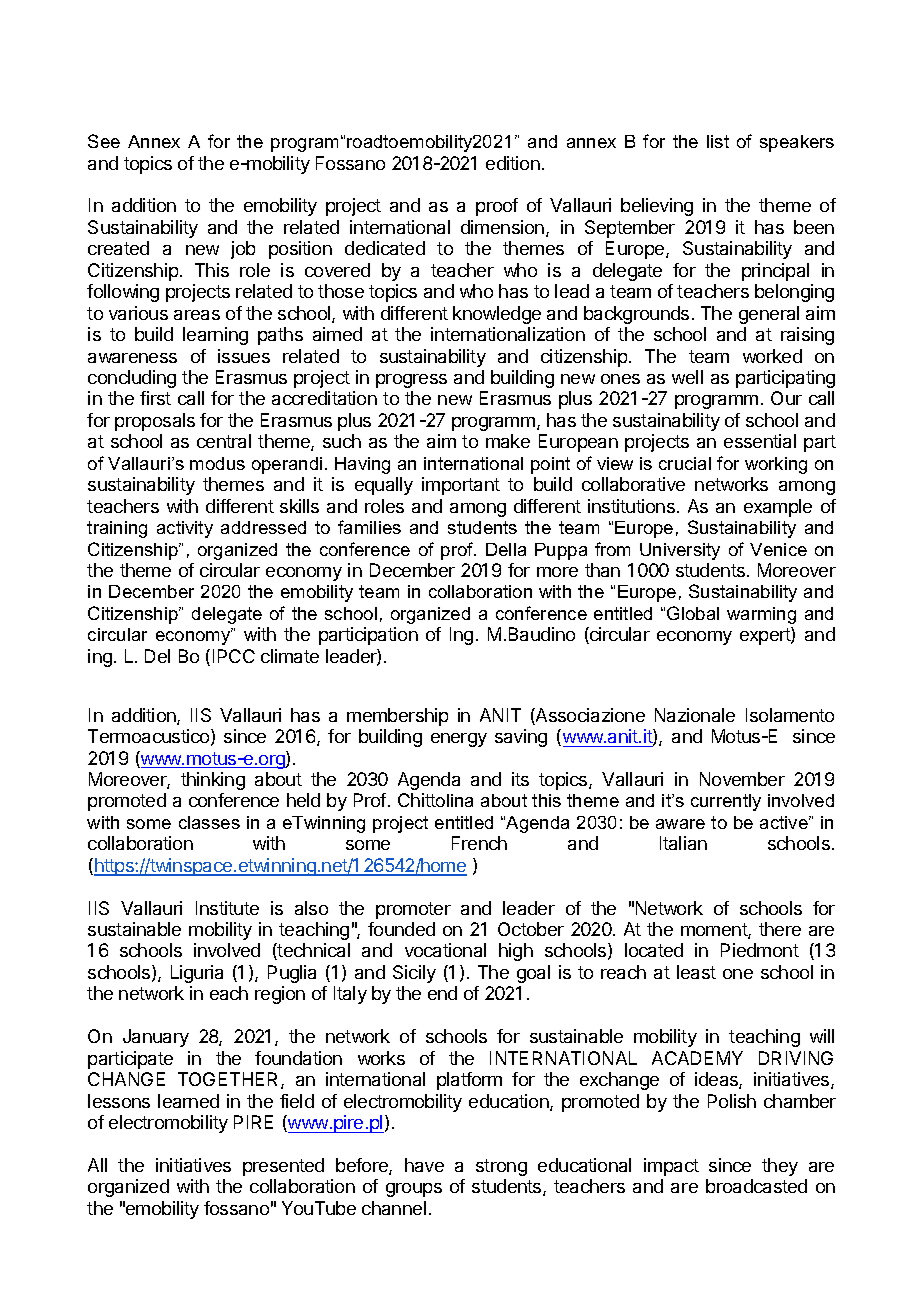 The width and height of the screenshot is (924, 1308). I want to click on presented, so click(283, 1167).
